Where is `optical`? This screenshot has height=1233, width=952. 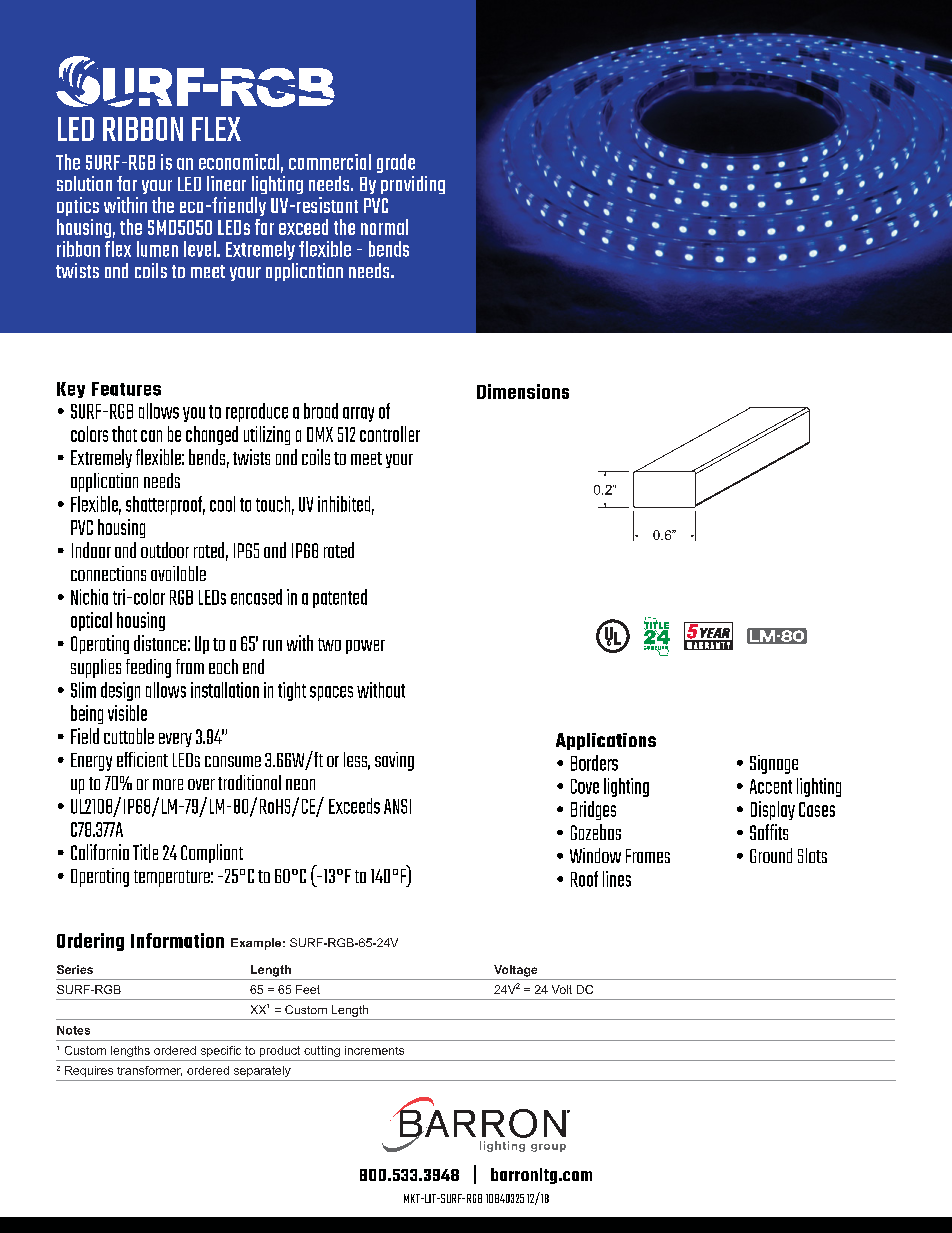 optical is located at coordinates (91, 621).
